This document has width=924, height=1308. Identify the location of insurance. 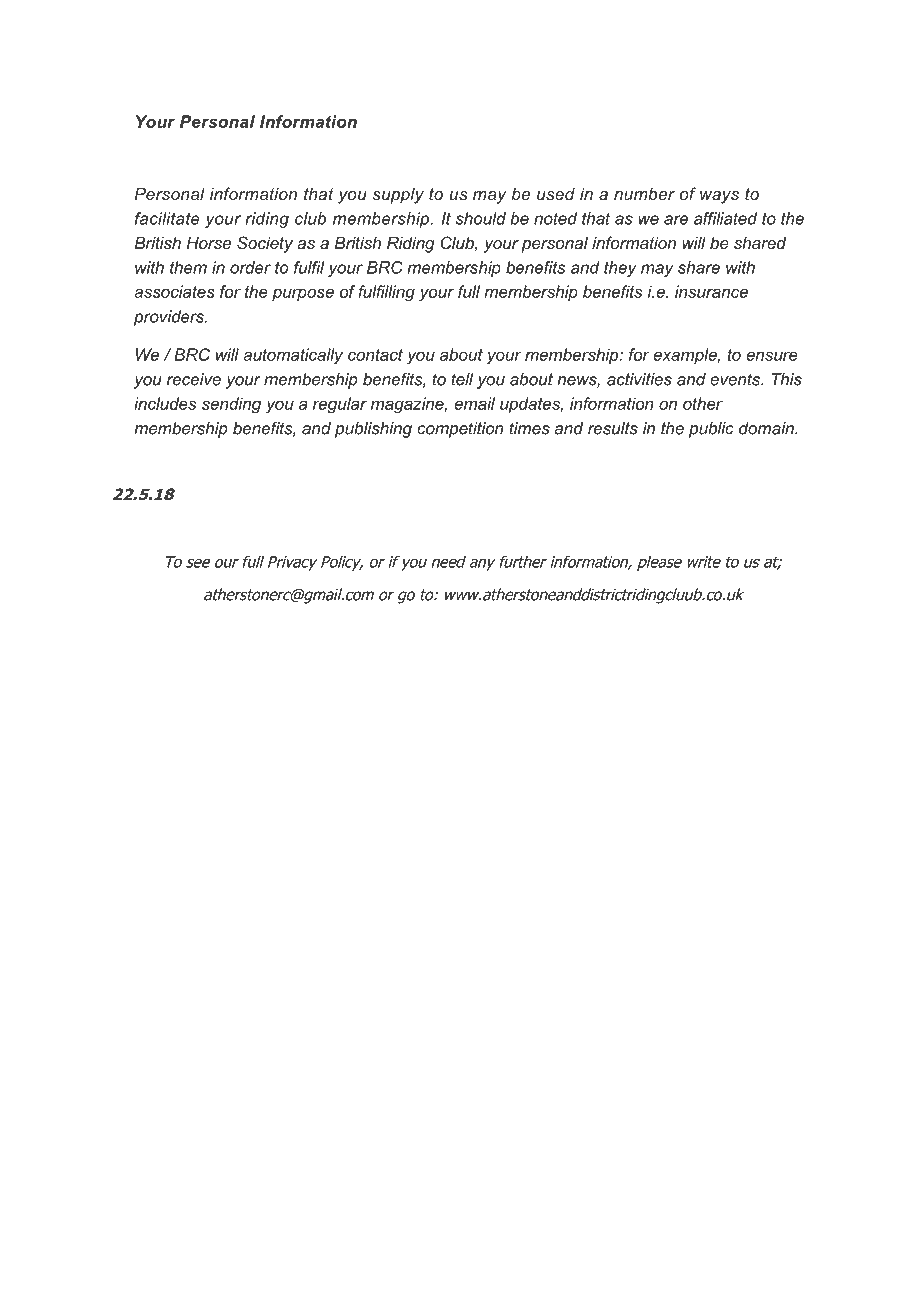
(711, 291).
